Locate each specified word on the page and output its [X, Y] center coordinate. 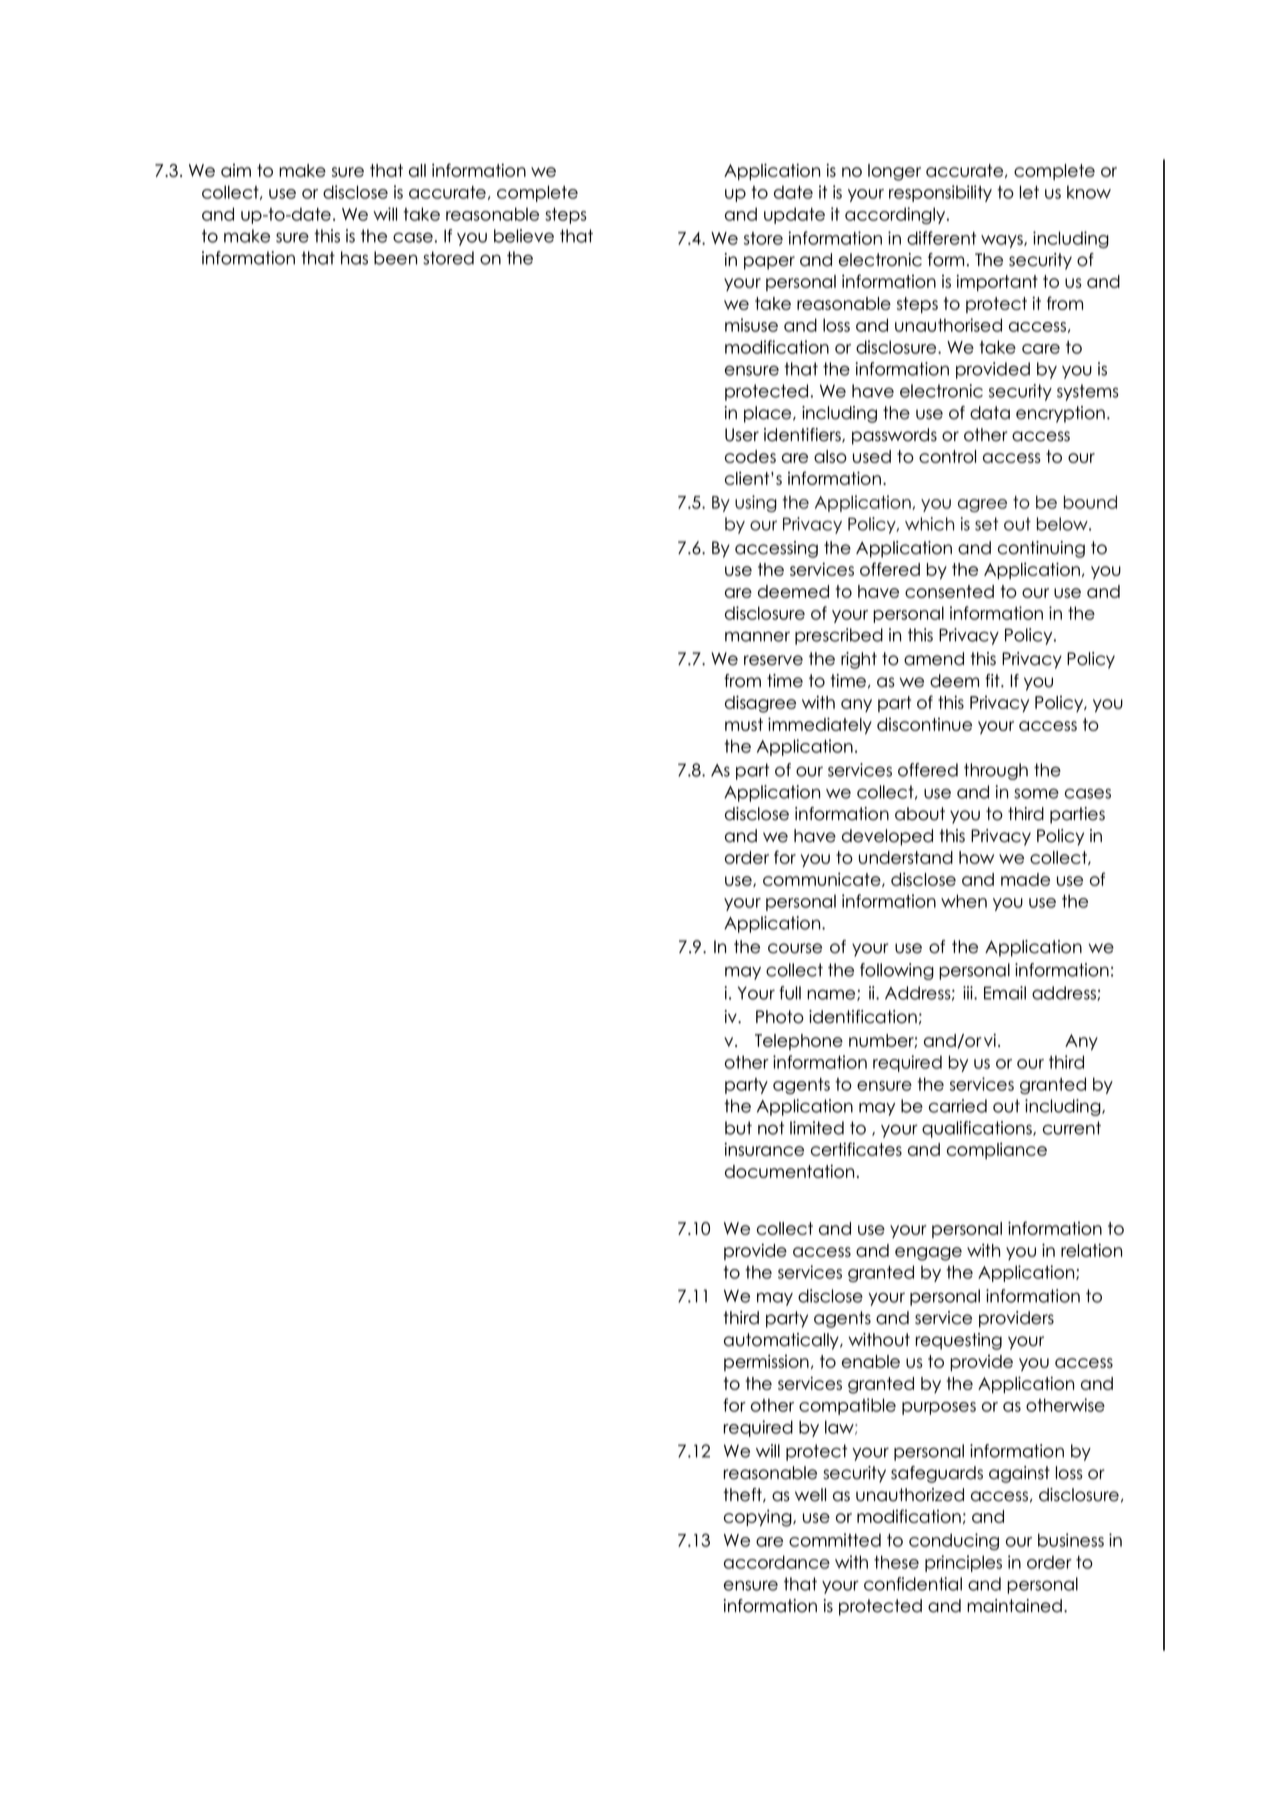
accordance [777, 1562]
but [738, 1128]
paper [769, 263]
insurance [764, 1149]
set [986, 524]
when [964, 901]
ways [1003, 241]
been [395, 258]
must [744, 724]
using [756, 503]
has [354, 258]
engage [928, 1254]
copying [759, 1518]
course [795, 948]
